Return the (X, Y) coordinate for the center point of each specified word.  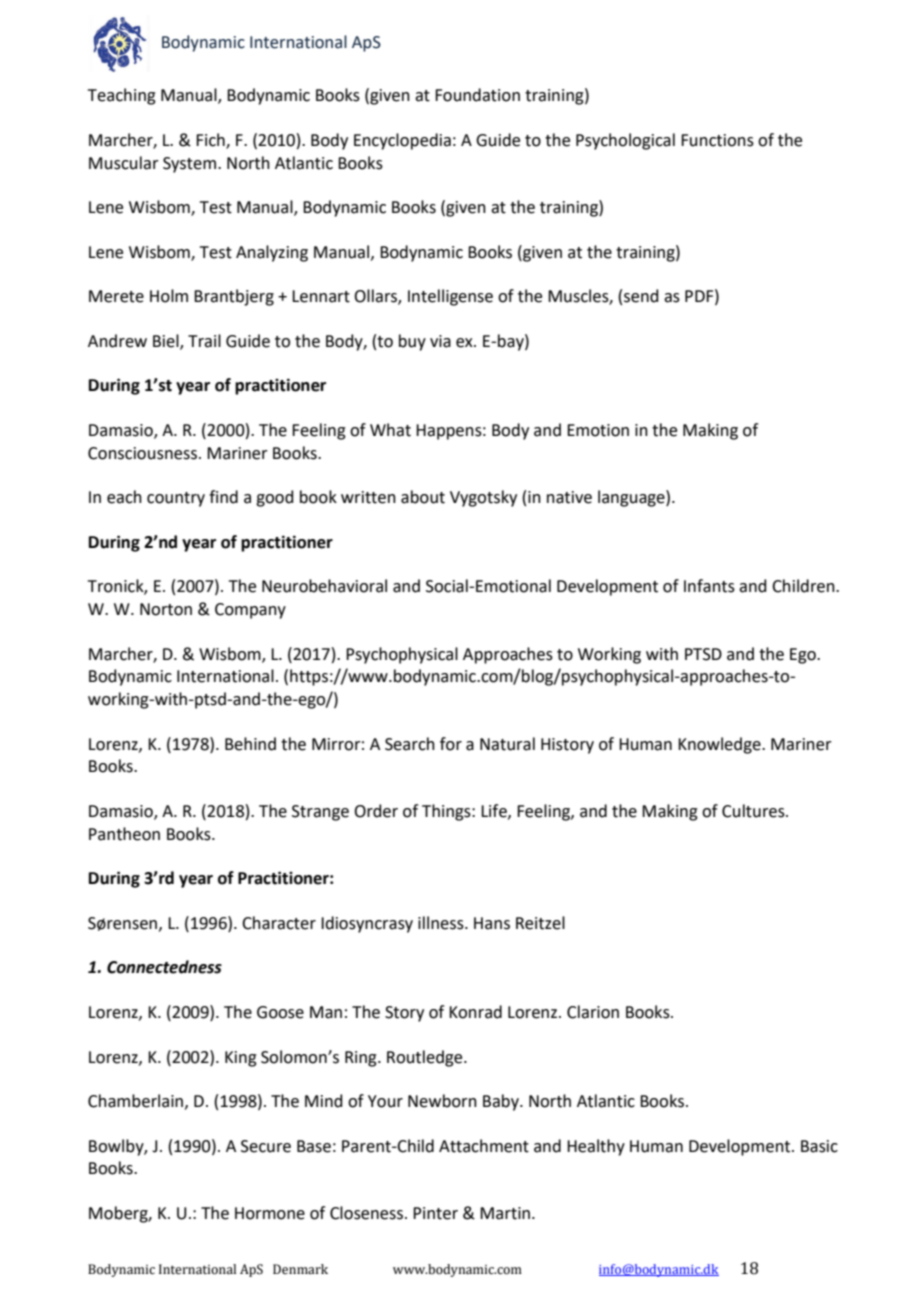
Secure (266, 1146)
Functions (717, 140)
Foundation (477, 95)
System (191, 165)
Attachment (484, 1146)
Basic (819, 1146)
